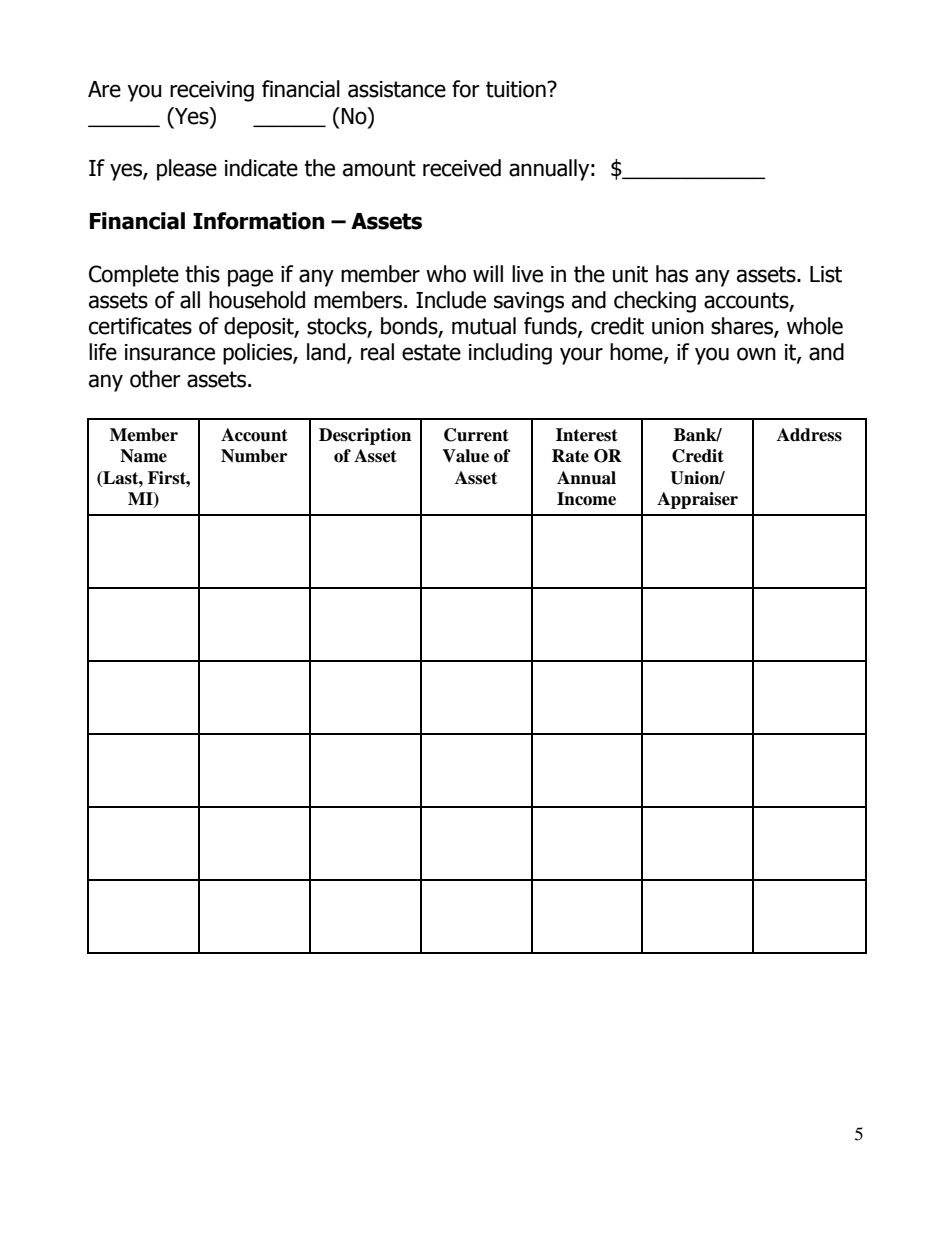  I want to click on has, so click(672, 274).
